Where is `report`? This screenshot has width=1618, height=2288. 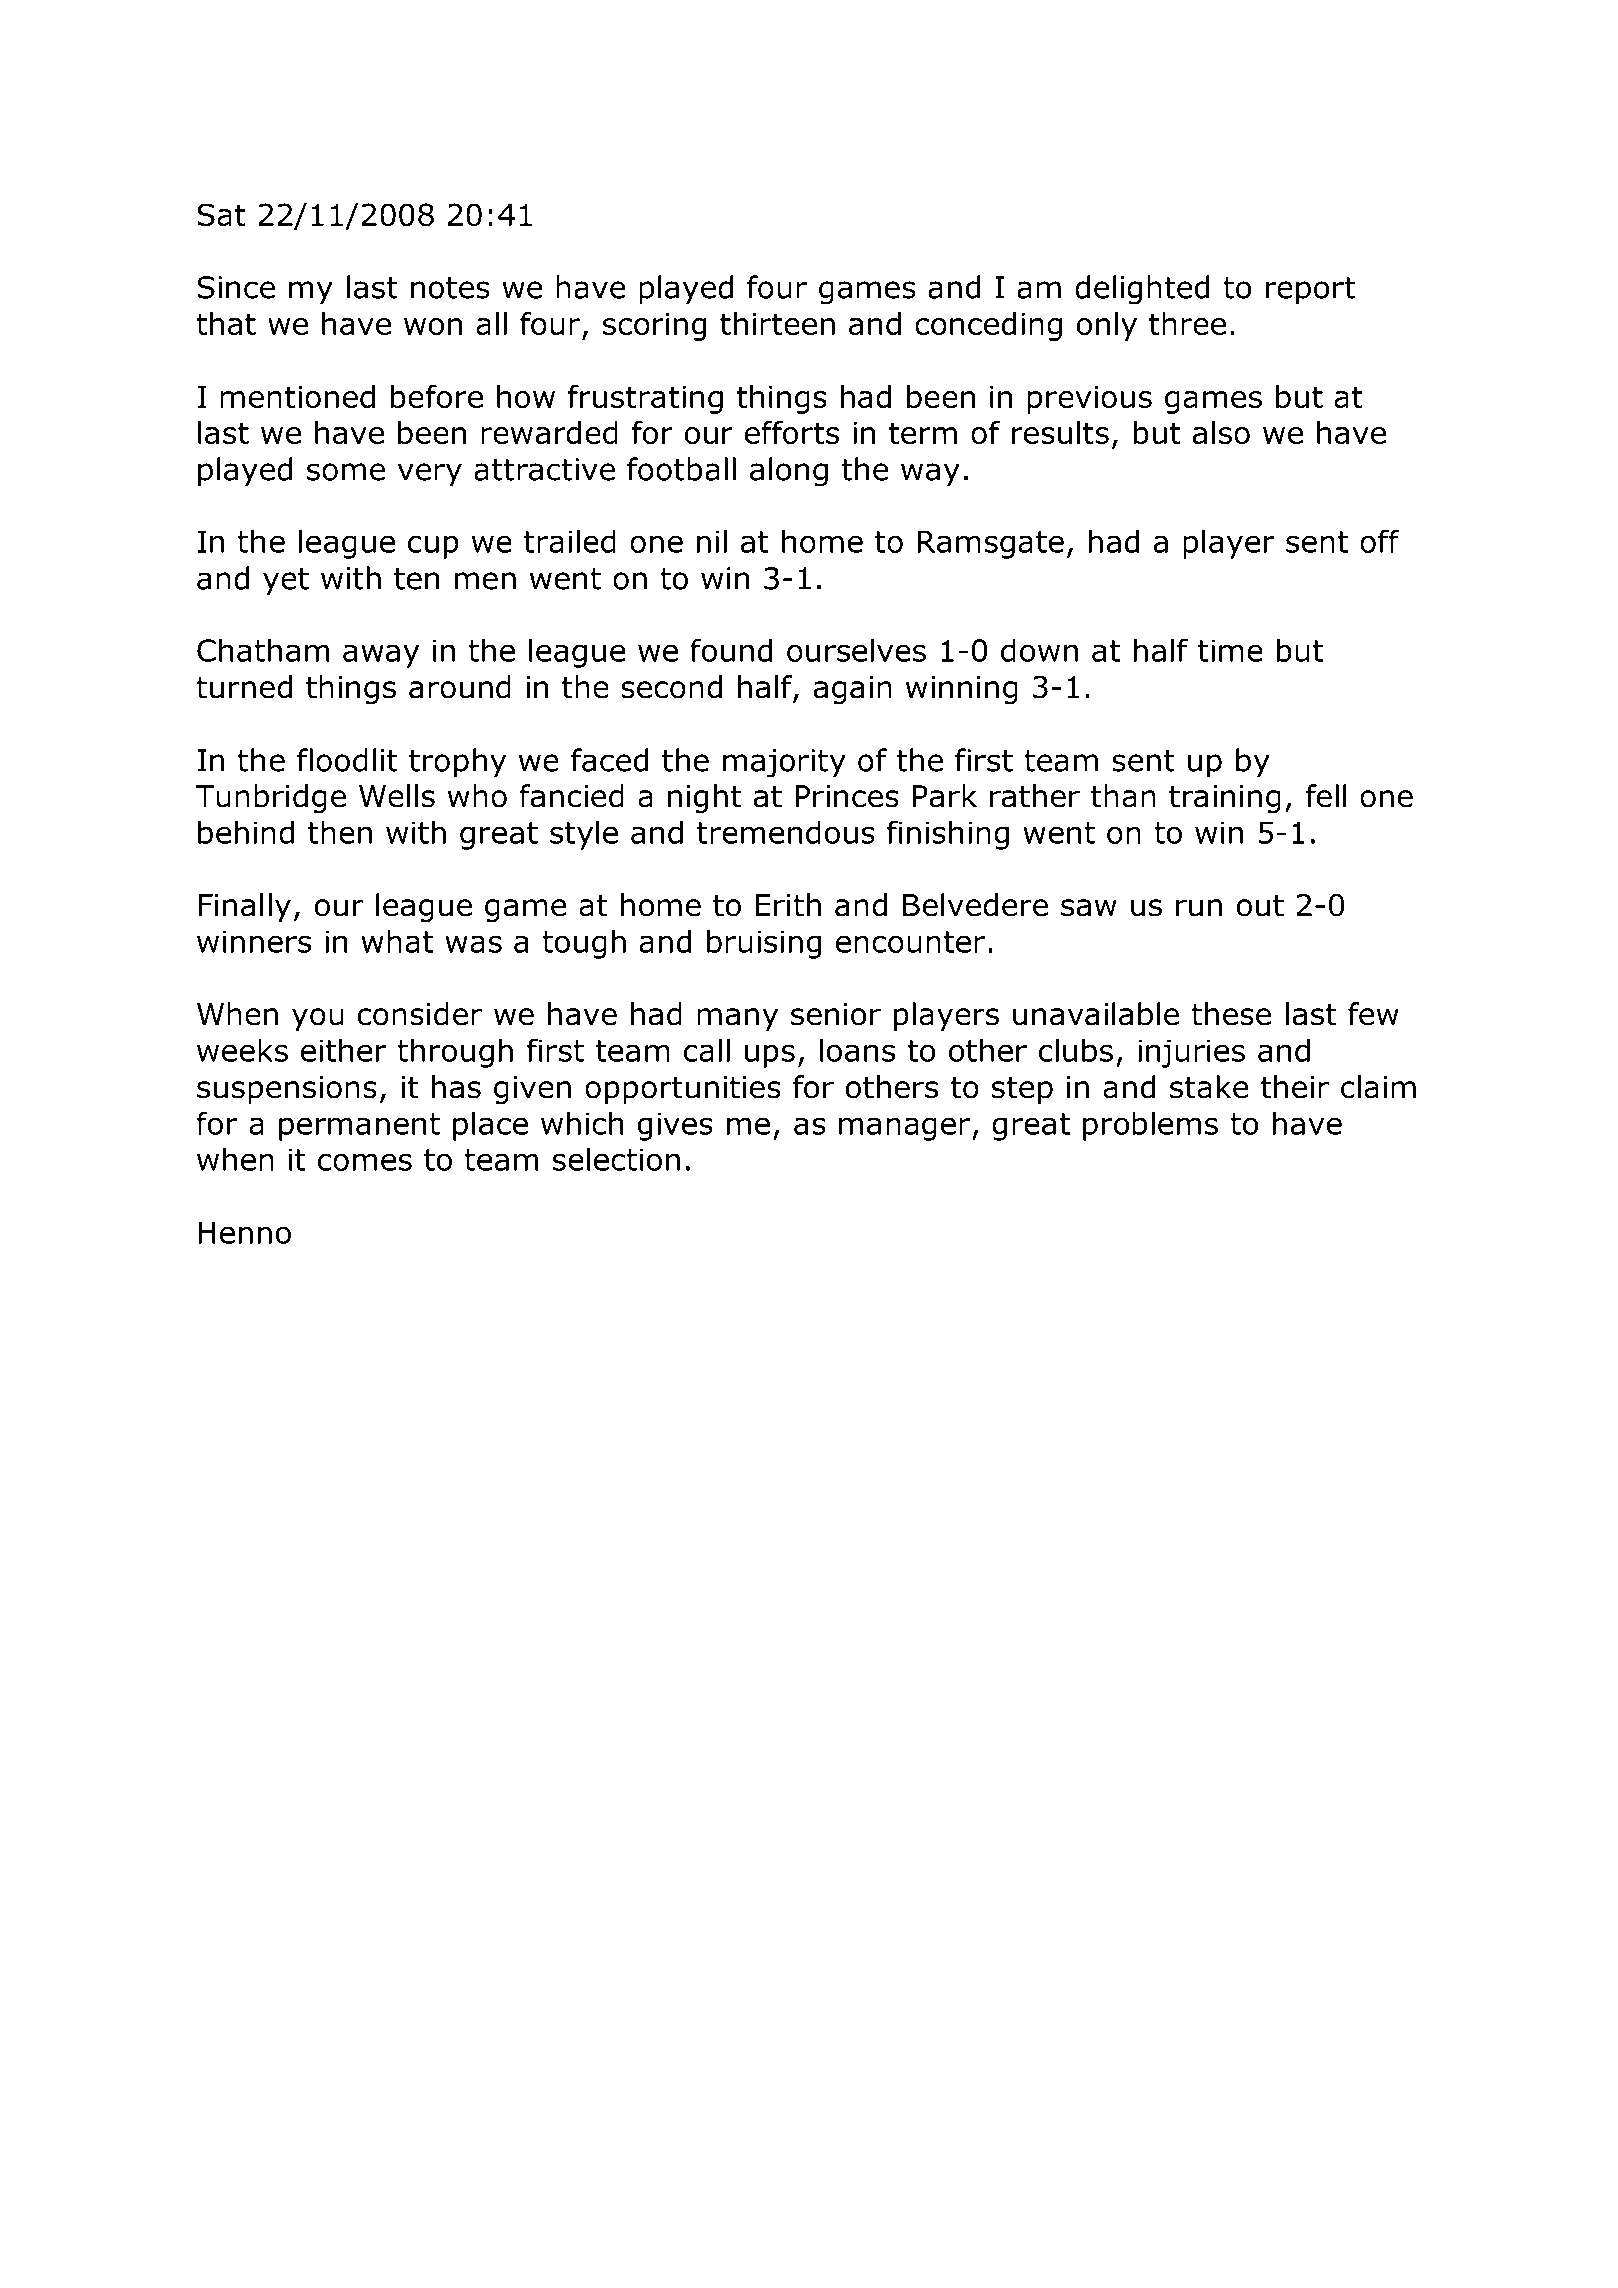 report is located at coordinates (1311, 291).
